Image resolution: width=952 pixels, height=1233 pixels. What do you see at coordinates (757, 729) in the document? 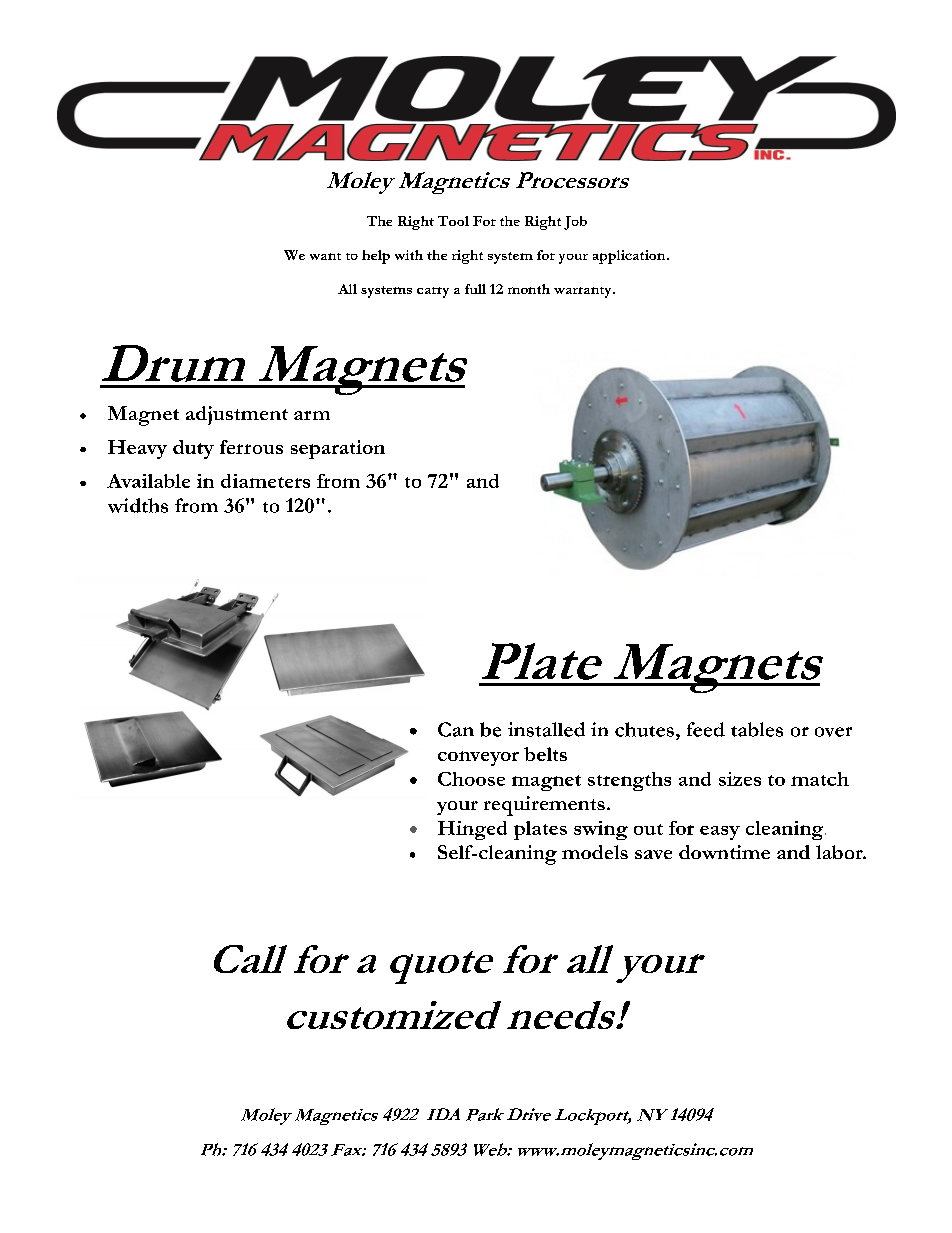
I see `tables` at bounding box center [757, 729].
